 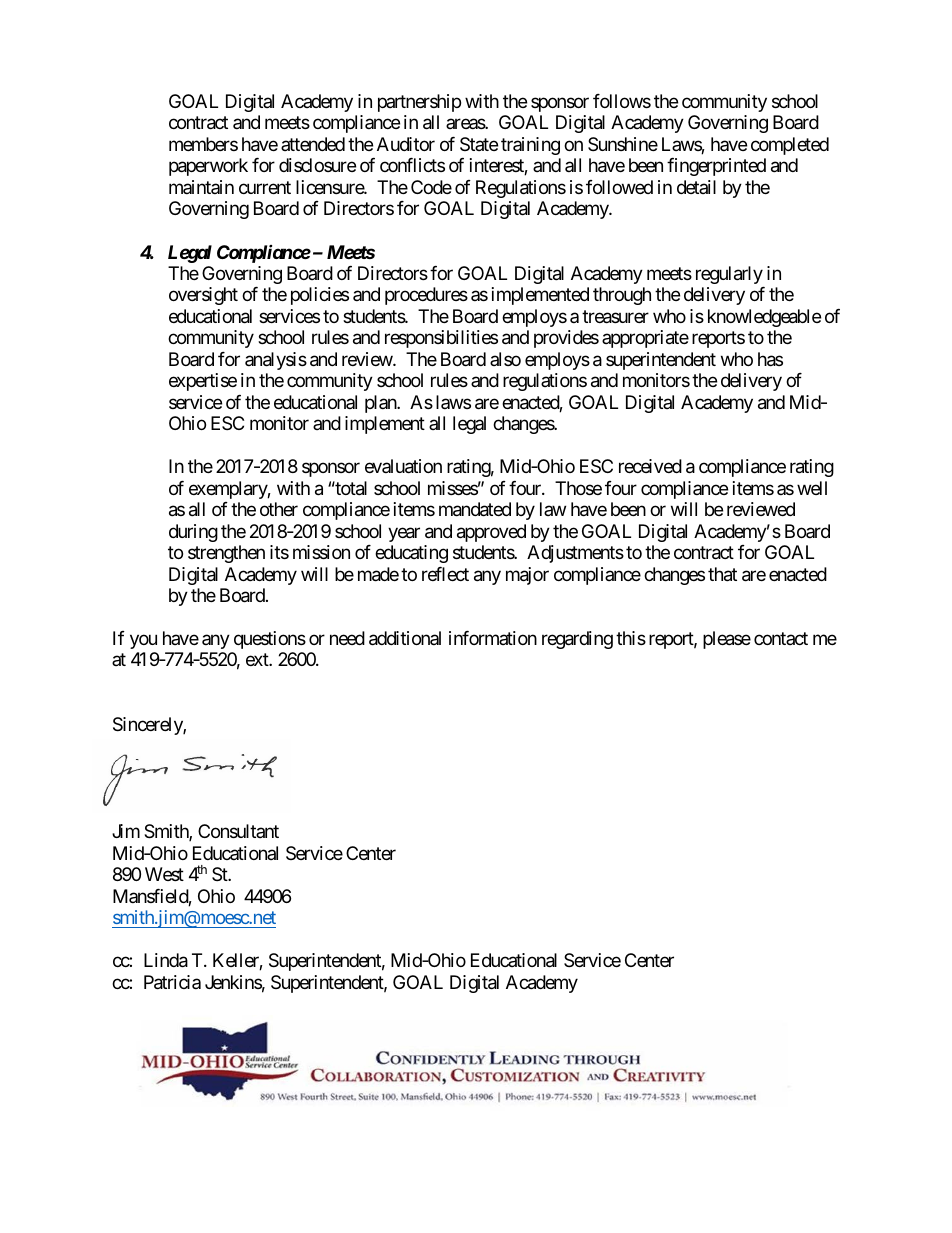 I want to click on contact, so click(x=781, y=638).
